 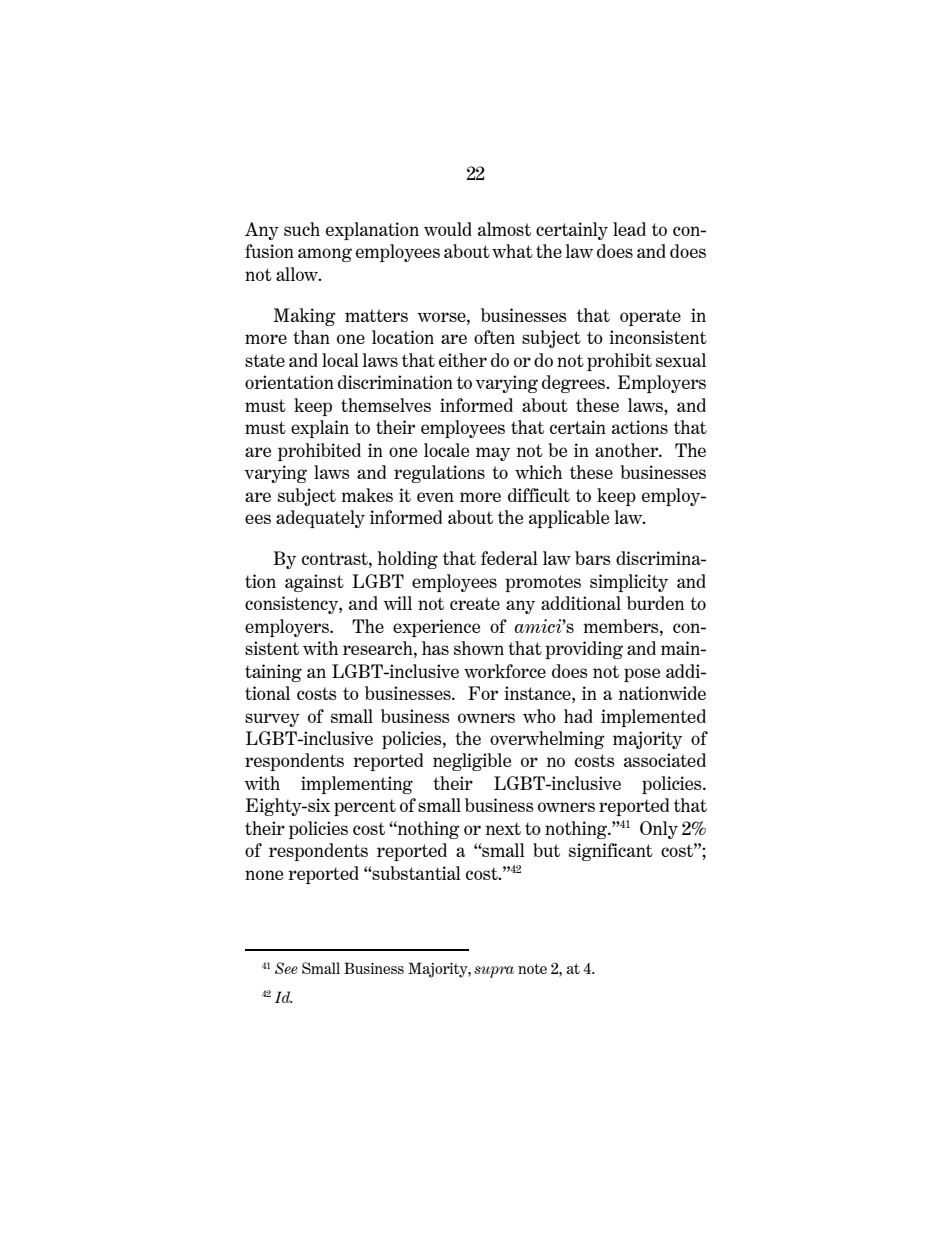 What do you see at coordinates (302, 229) in the screenshot?
I see `such` at bounding box center [302, 229].
